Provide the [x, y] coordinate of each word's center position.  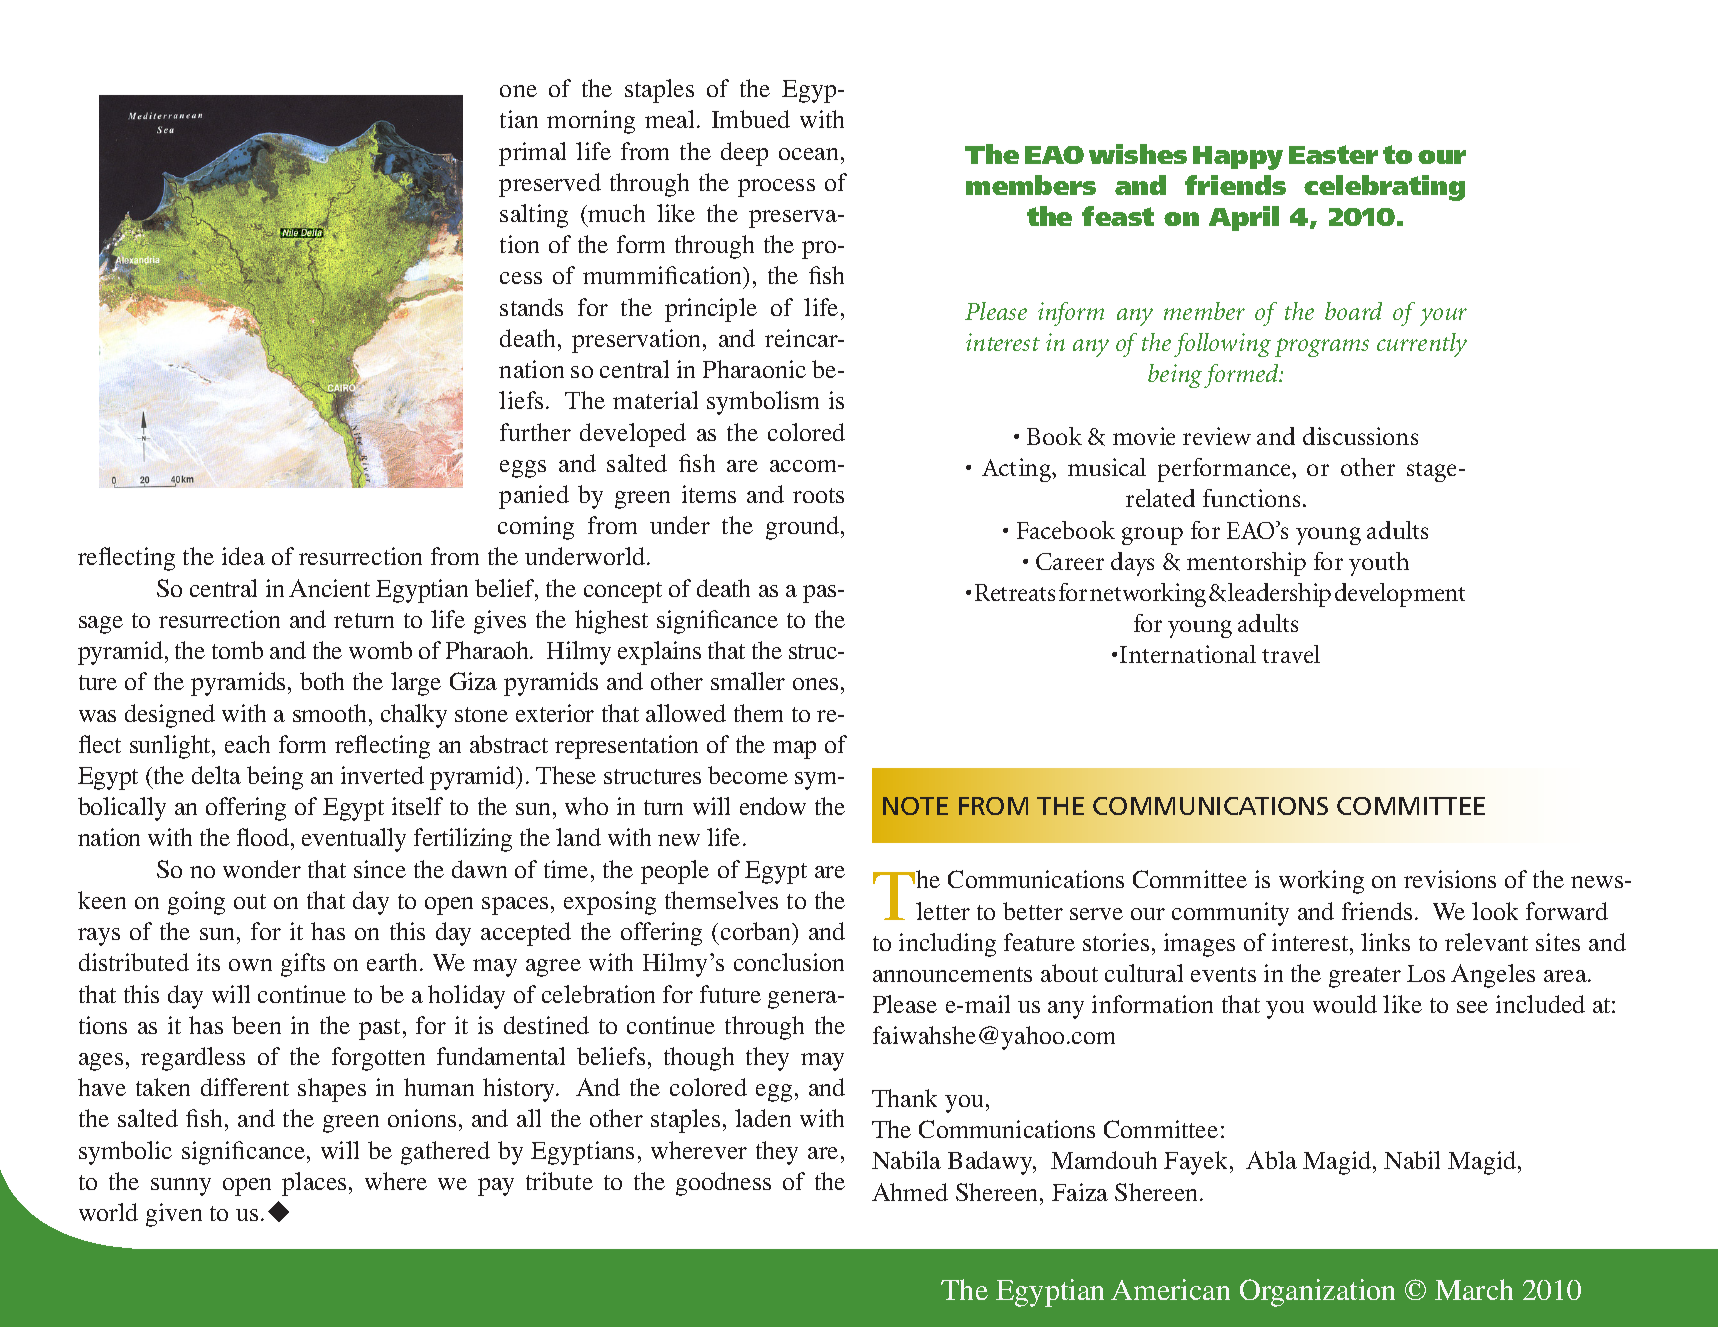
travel [1291, 654]
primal [532, 154]
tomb [237, 650]
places [314, 1184]
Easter [1333, 154]
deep [744, 154]
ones [815, 684]
